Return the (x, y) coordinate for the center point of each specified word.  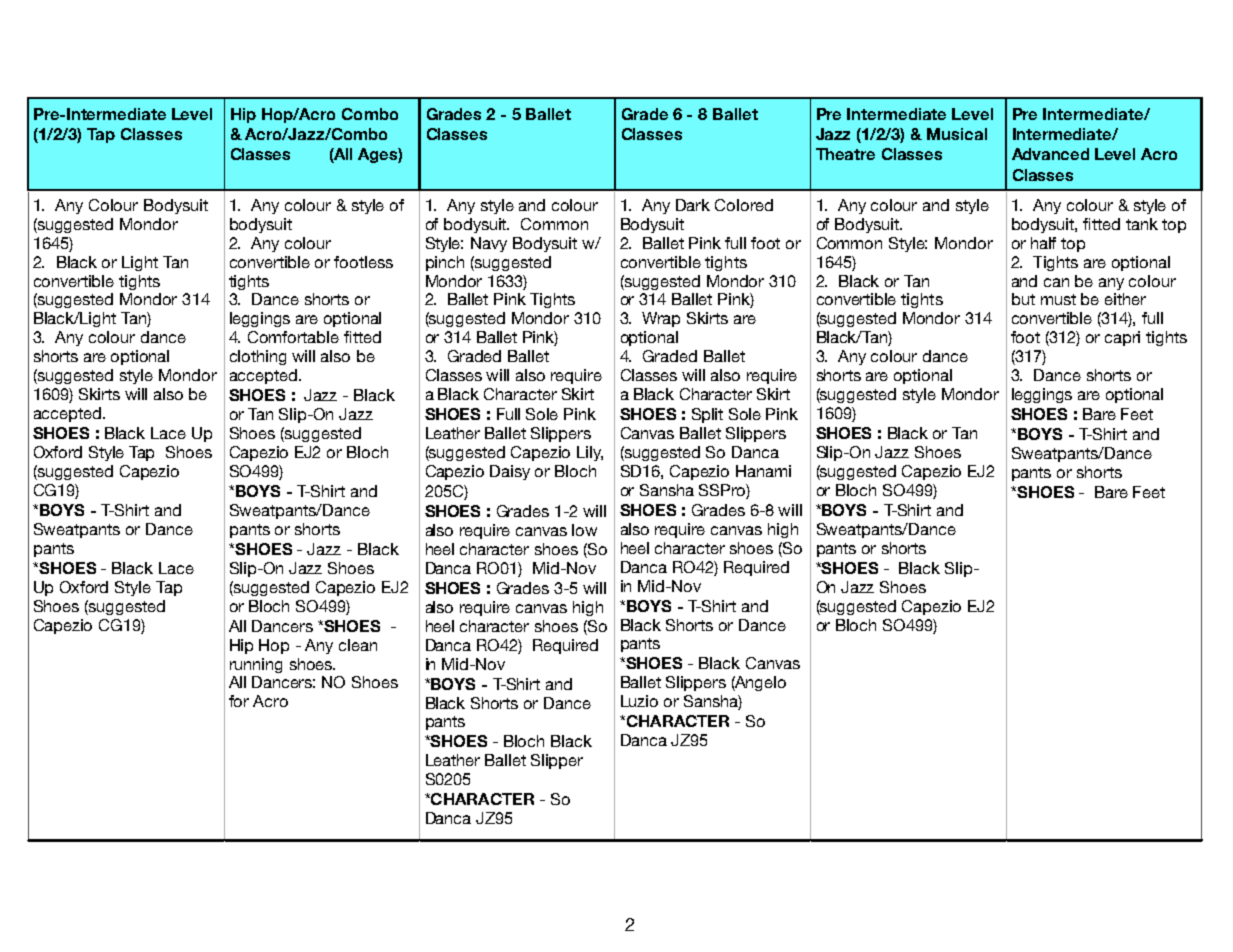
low (584, 530)
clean (358, 645)
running (256, 665)
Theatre (845, 154)
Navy (489, 244)
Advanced (1050, 154)
